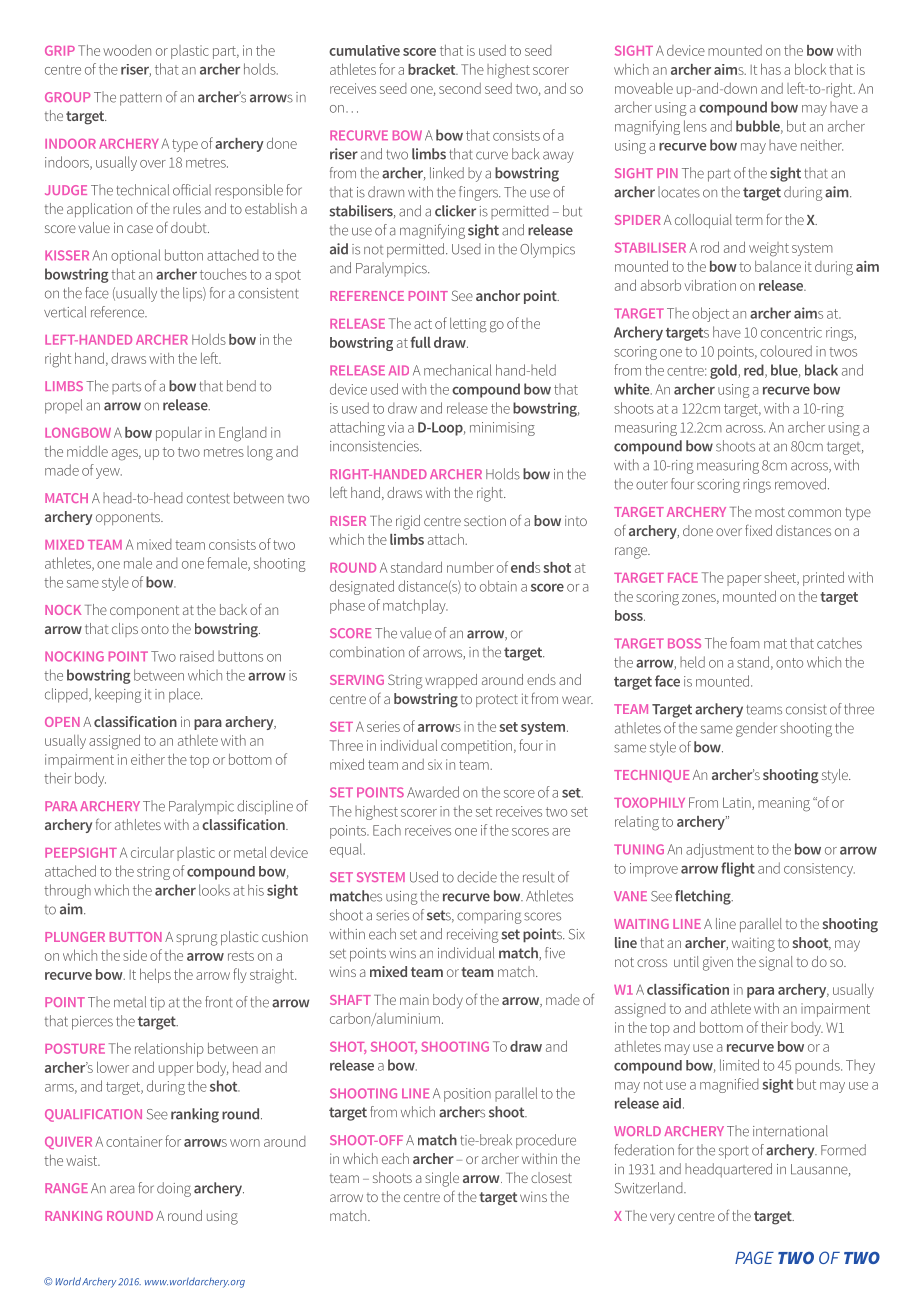 The width and height of the document is (924, 1308). Describe the element at coordinates (477, 877) in the document. I see `decide` at that location.
